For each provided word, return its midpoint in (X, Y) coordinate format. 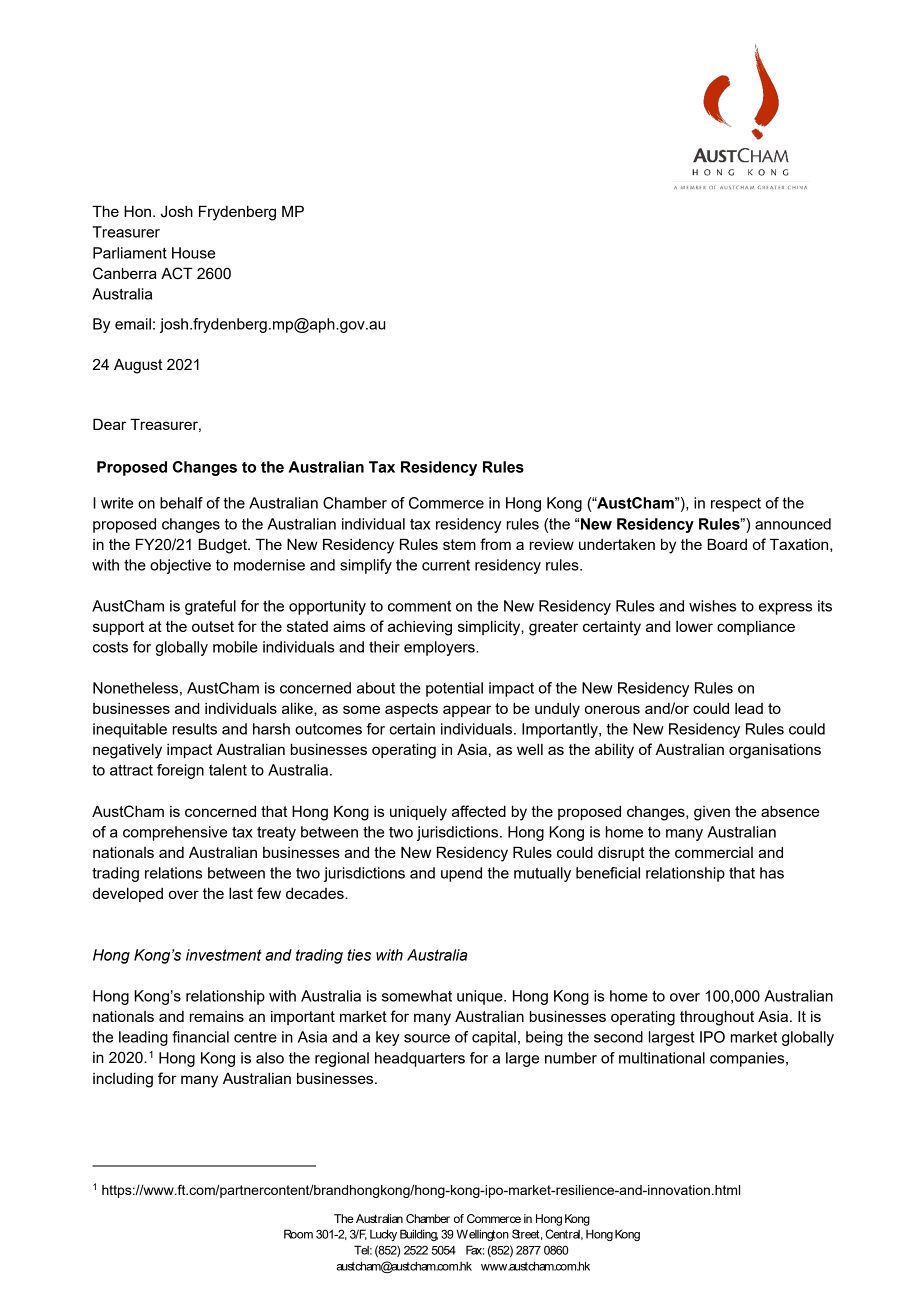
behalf (181, 503)
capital (494, 1038)
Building (419, 1235)
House (193, 253)
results (195, 729)
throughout (717, 1018)
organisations (775, 751)
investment (224, 955)
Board (727, 544)
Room (298, 1234)
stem (459, 544)
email (133, 324)
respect (736, 505)
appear (467, 711)
